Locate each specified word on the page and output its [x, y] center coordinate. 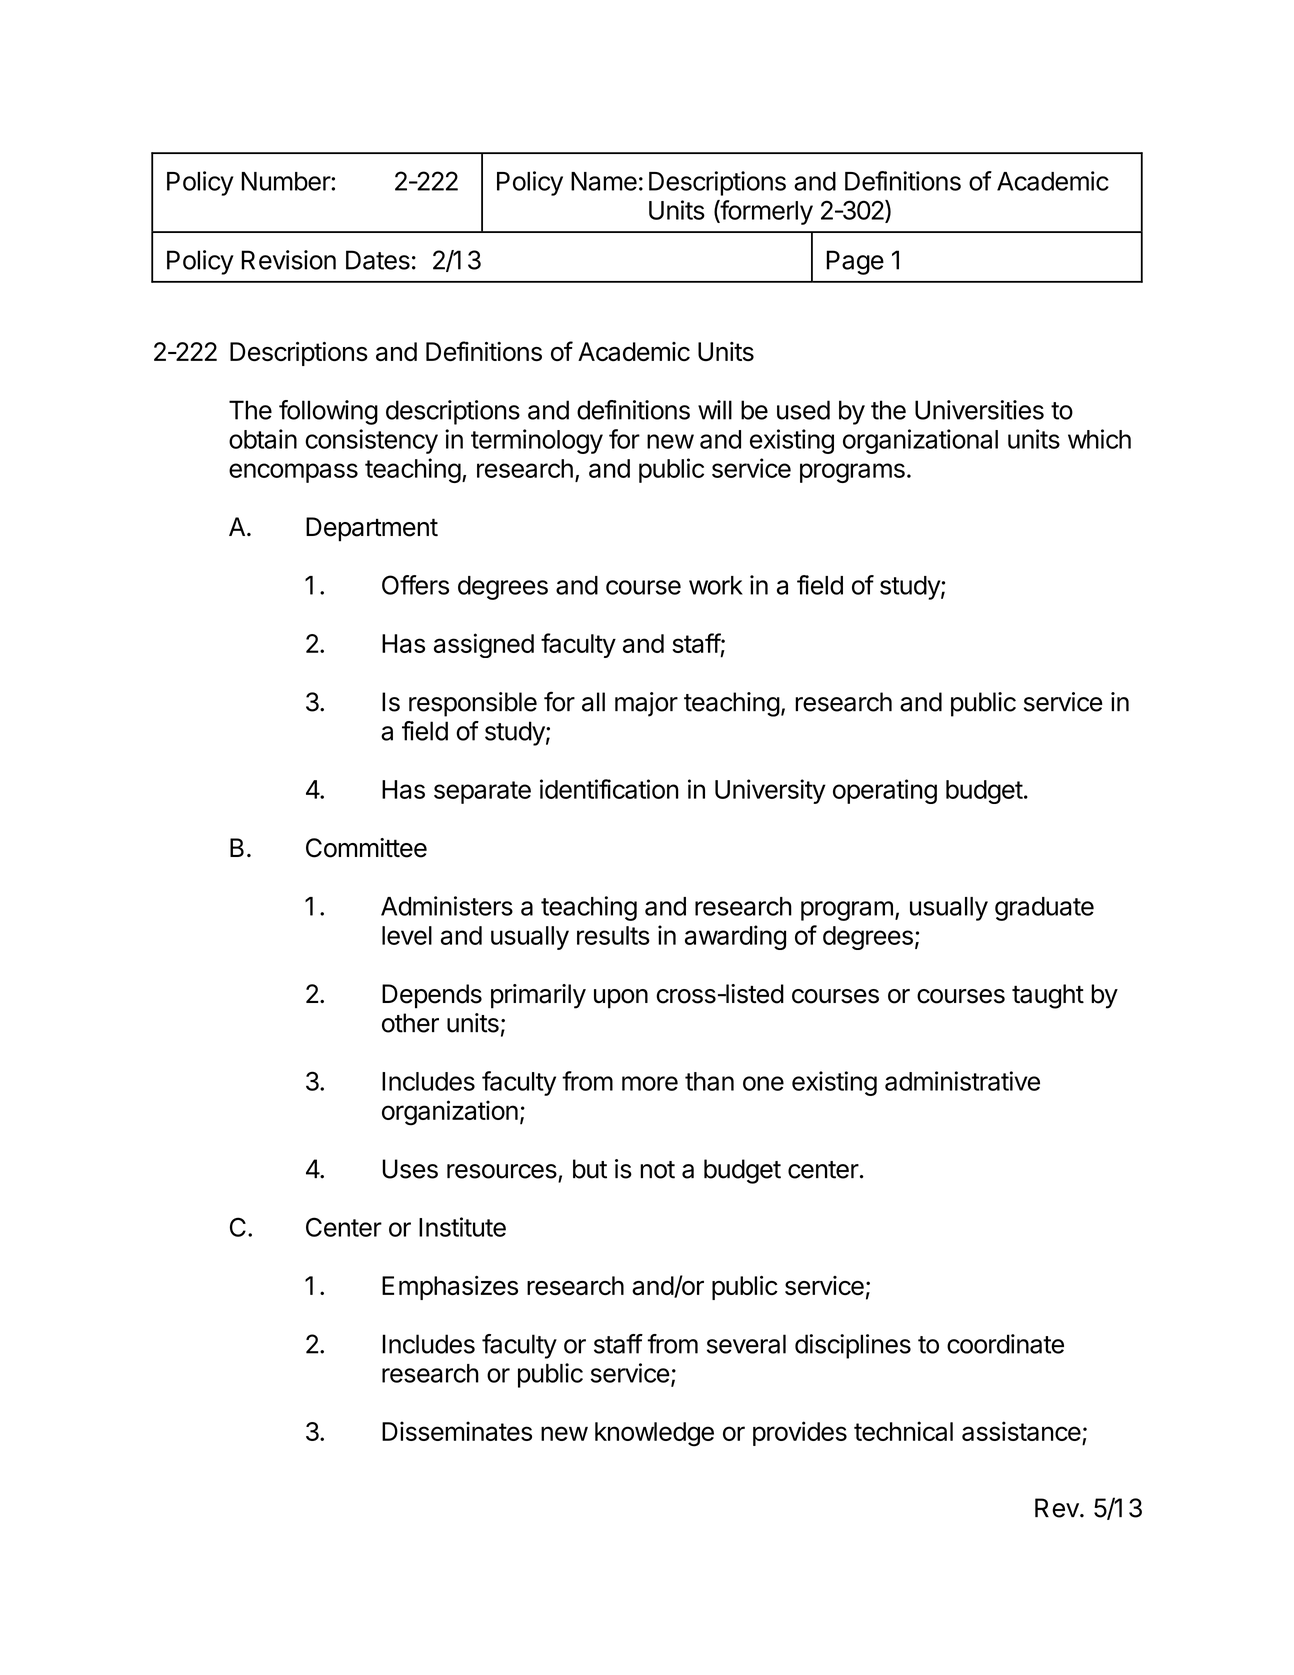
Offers [415, 585]
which [1099, 439]
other [410, 1023]
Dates [378, 260]
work [716, 585]
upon [621, 999]
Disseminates [457, 1431]
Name [604, 181]
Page [855, 262]
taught [1048, 996]
